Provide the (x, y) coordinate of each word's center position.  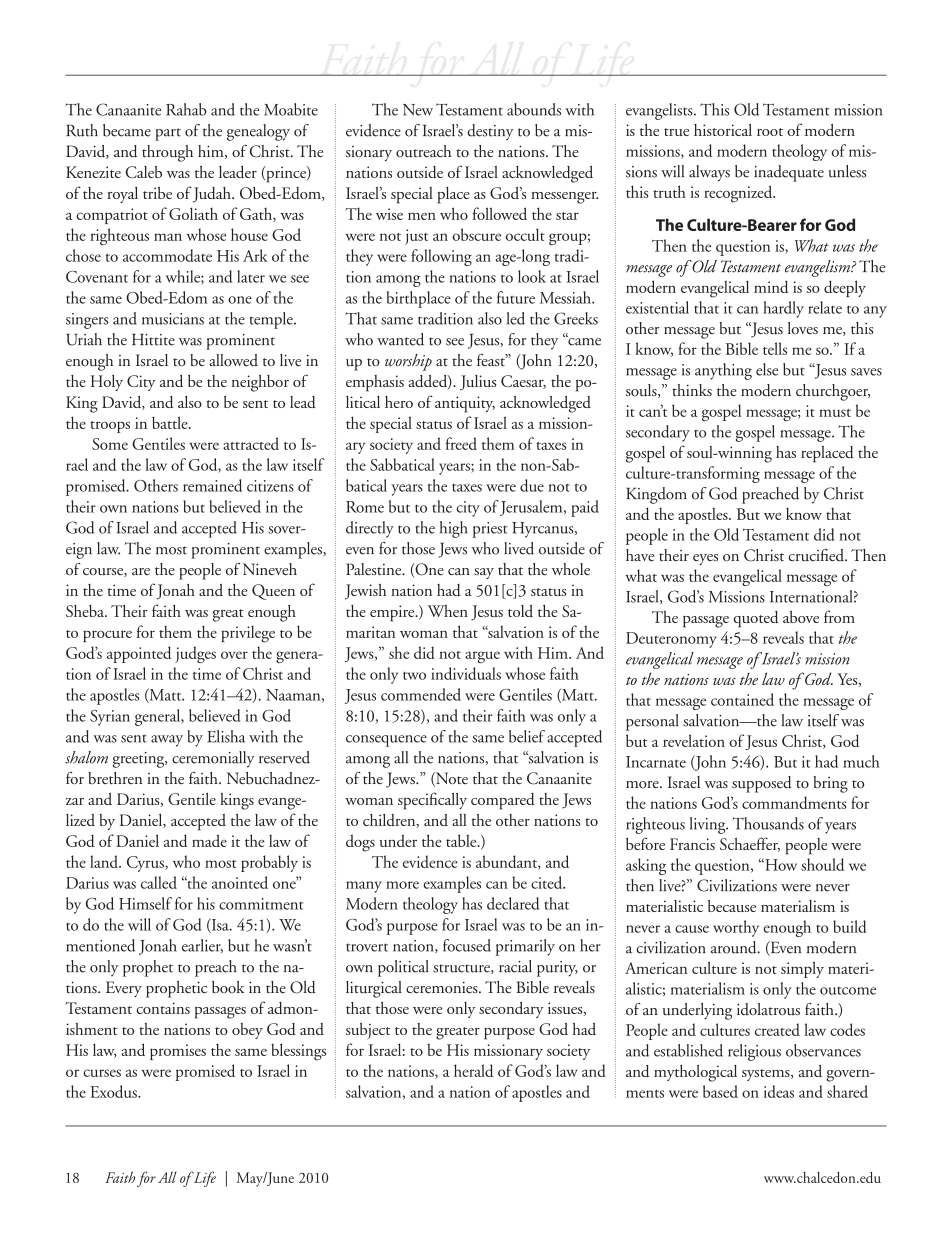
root (770, 132)
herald (473, 1070)
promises (178, 1052)
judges (195, 654)
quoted (755, 619)
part (168, 134)
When (448, 611)
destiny (491, 132)
